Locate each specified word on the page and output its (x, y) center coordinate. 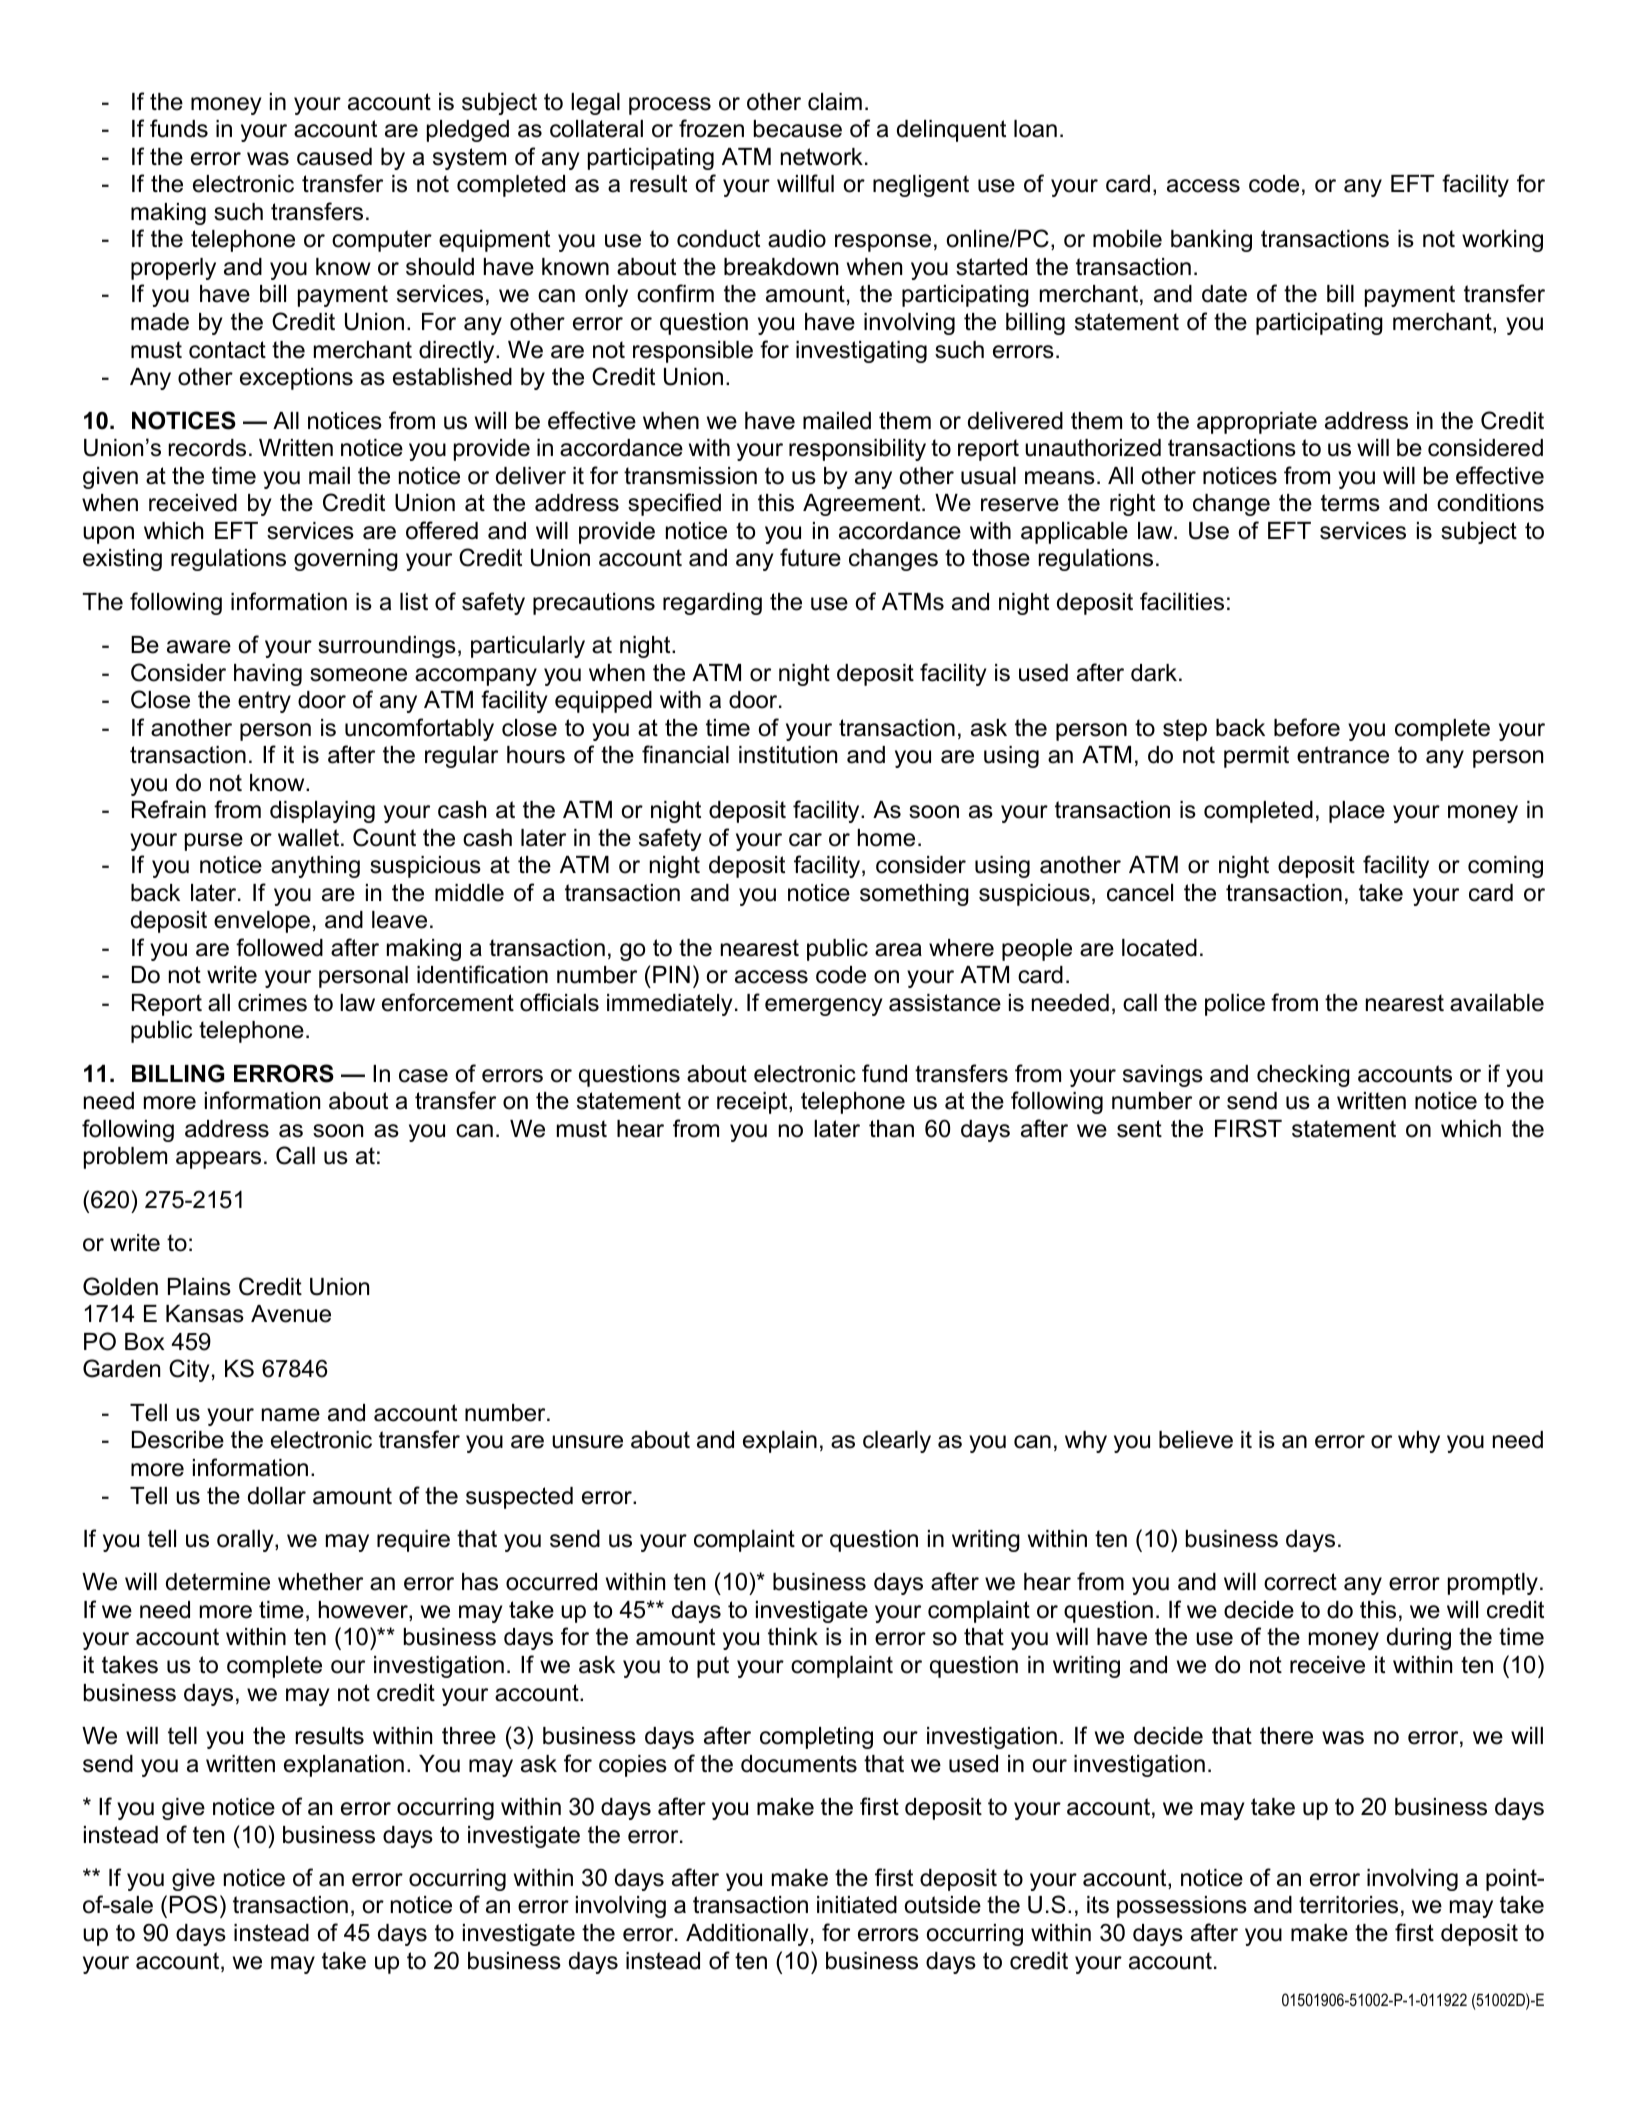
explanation (344, 1766)
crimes (272, 1003)
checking (1303, 1076)
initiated (857, 1905)
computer (382, 241)
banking (1211, 241)
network (822, 157)
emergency (823, 1007)
